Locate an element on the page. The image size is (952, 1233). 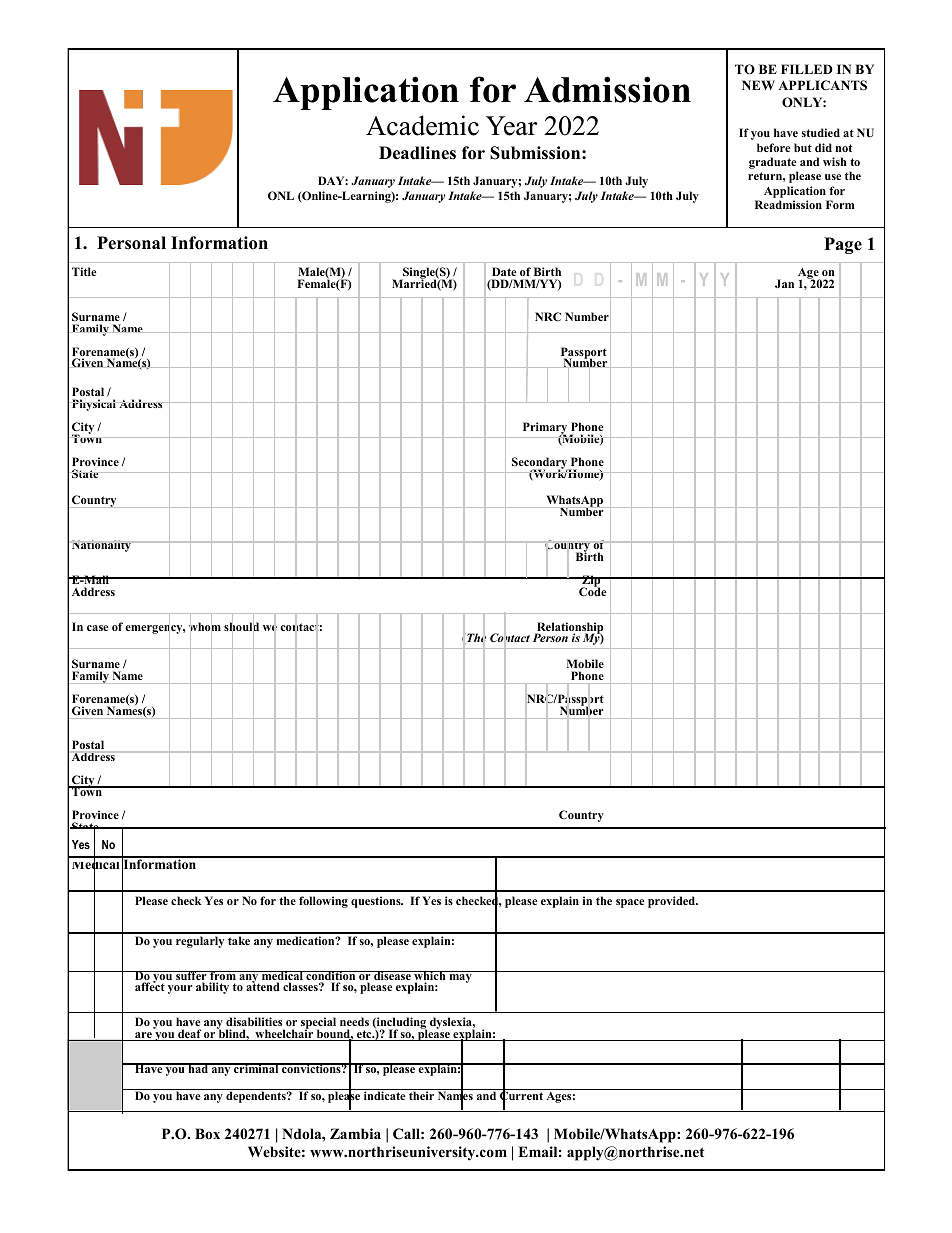
Academic is located at coordinates (422, 125).
